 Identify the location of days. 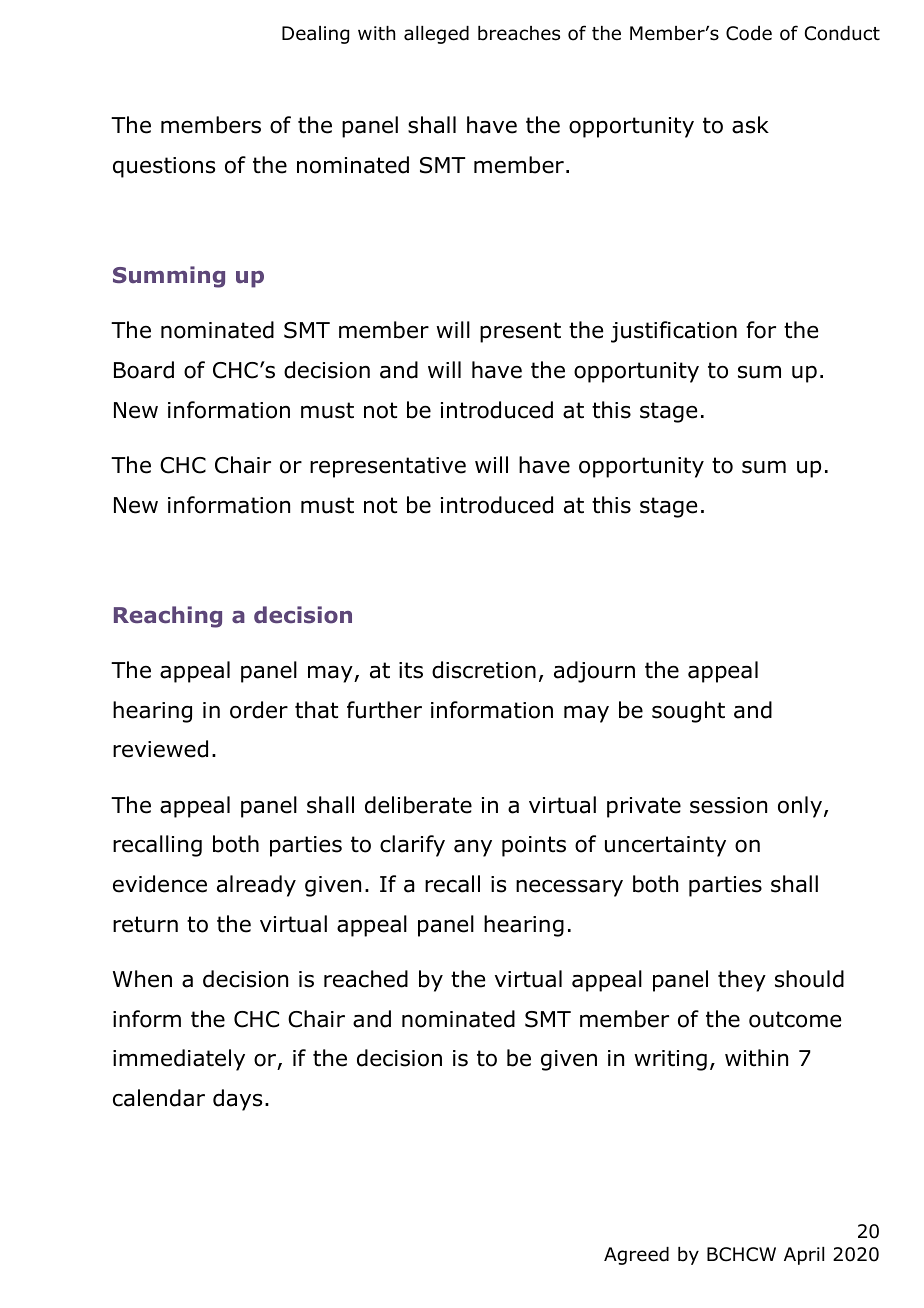
(237, 1100).
